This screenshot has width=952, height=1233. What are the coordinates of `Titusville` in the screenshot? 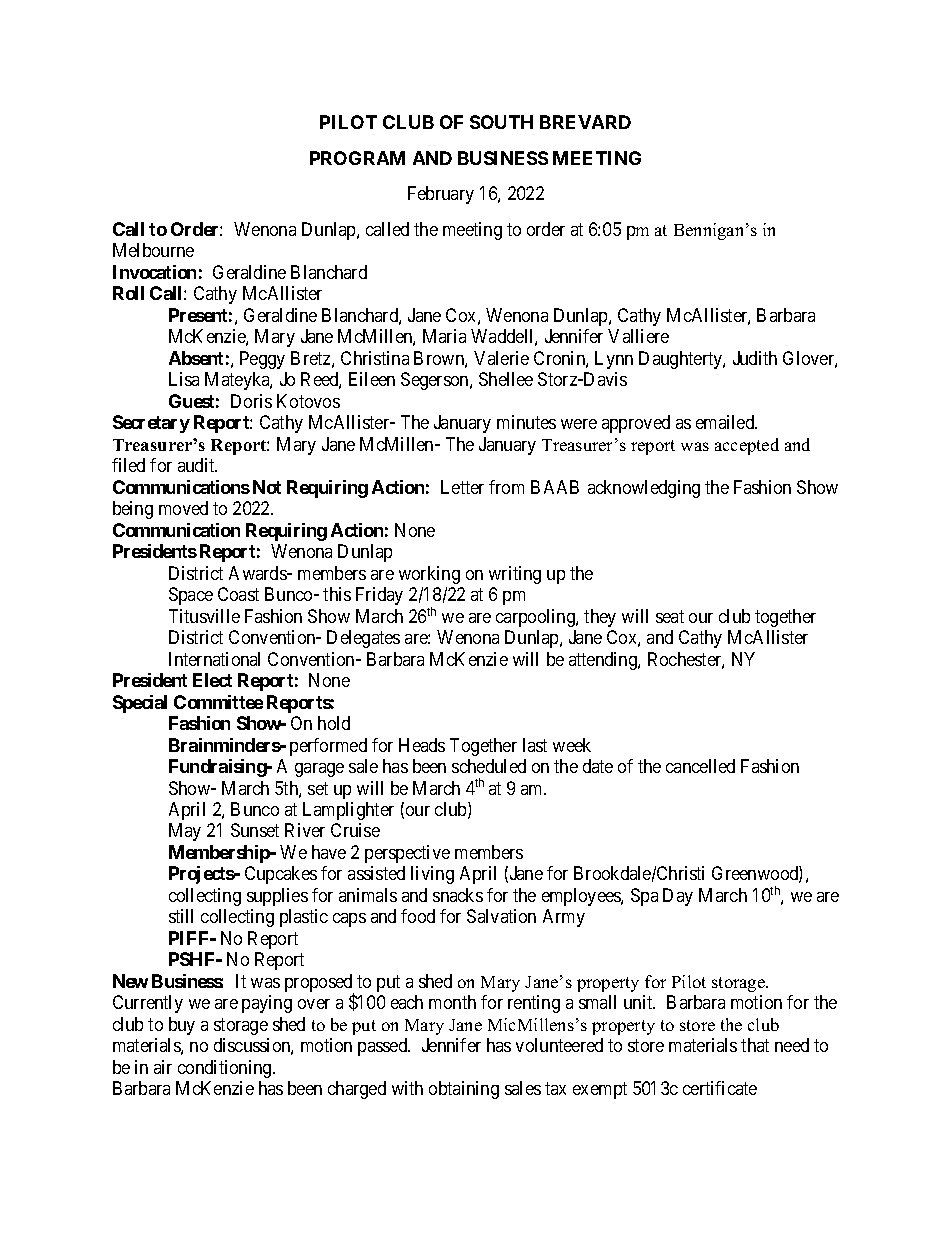 It's located at (204, 616).
